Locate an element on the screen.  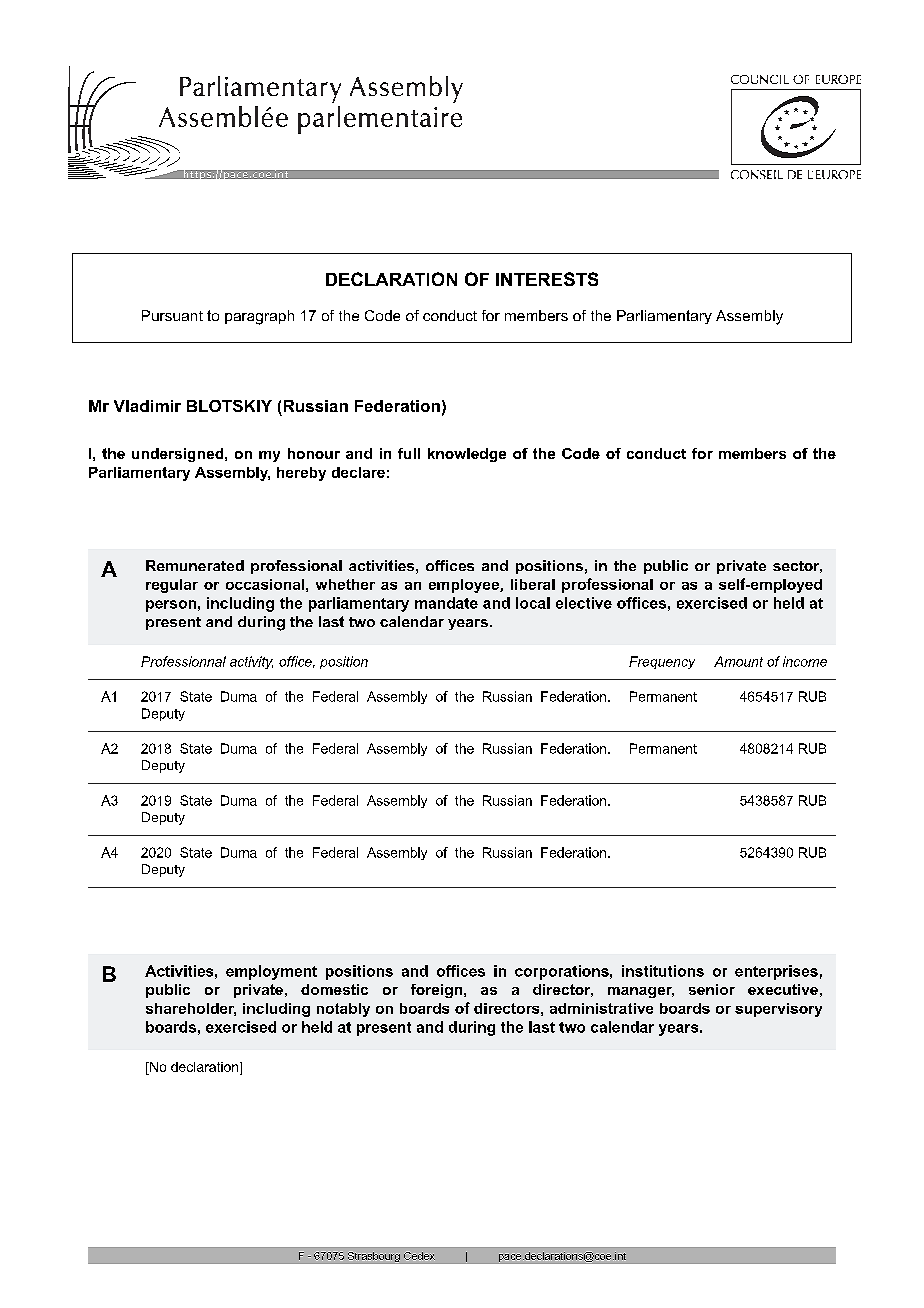
Strasbourg is located at coordinates (374, 1257).
